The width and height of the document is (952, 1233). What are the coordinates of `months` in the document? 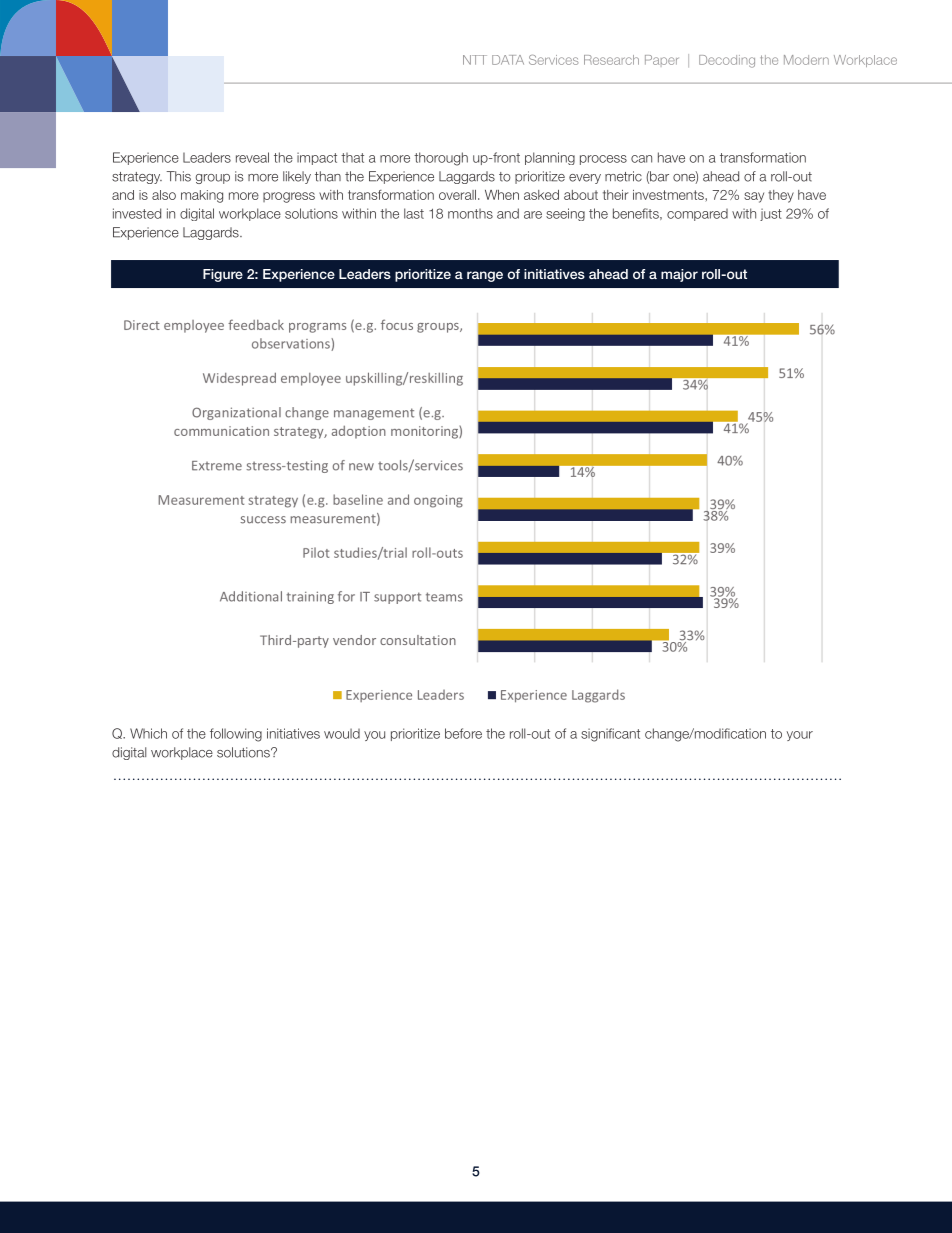 It's located at (470, 214).
